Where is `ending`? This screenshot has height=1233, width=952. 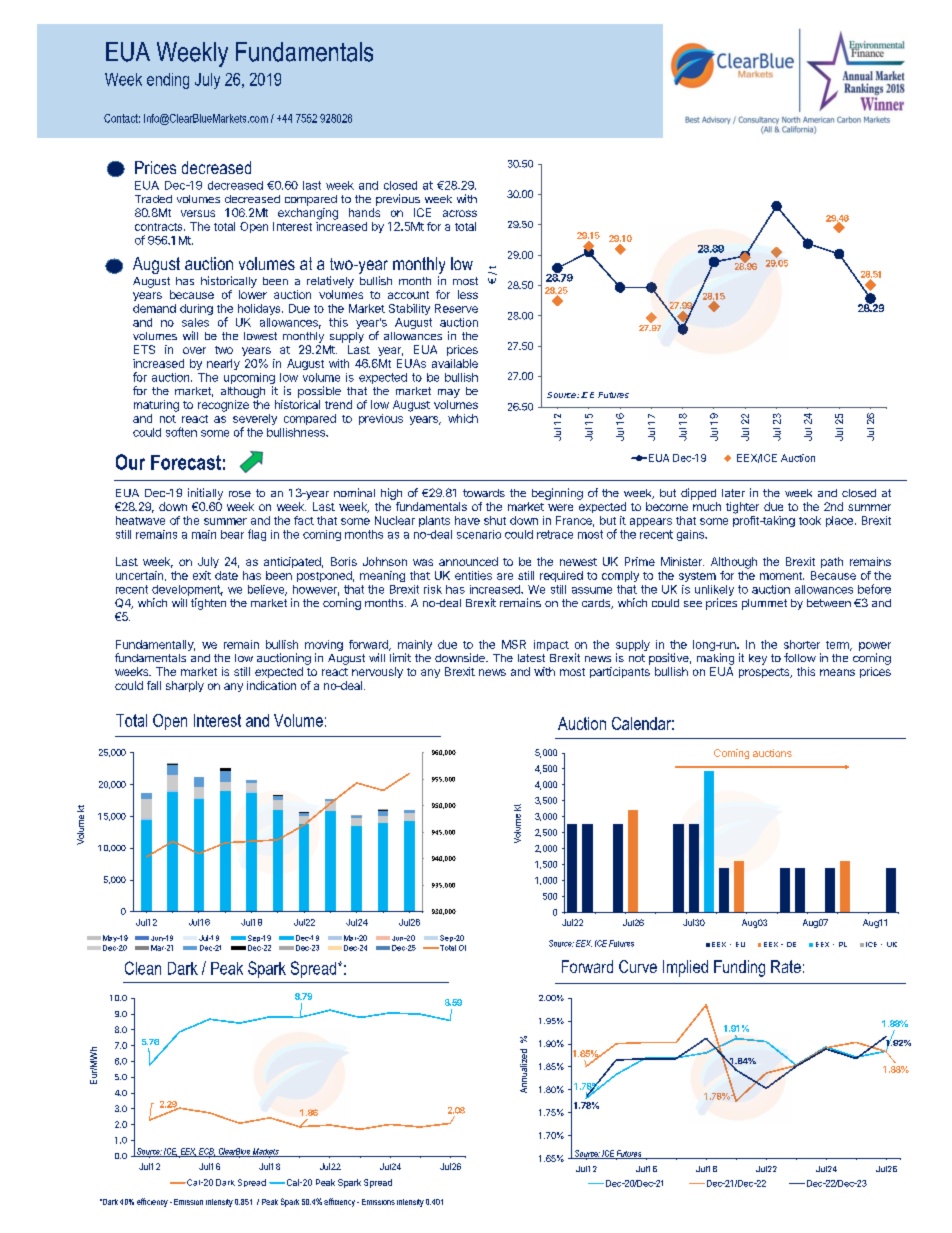
ending is located at coordinates (168, 81).
